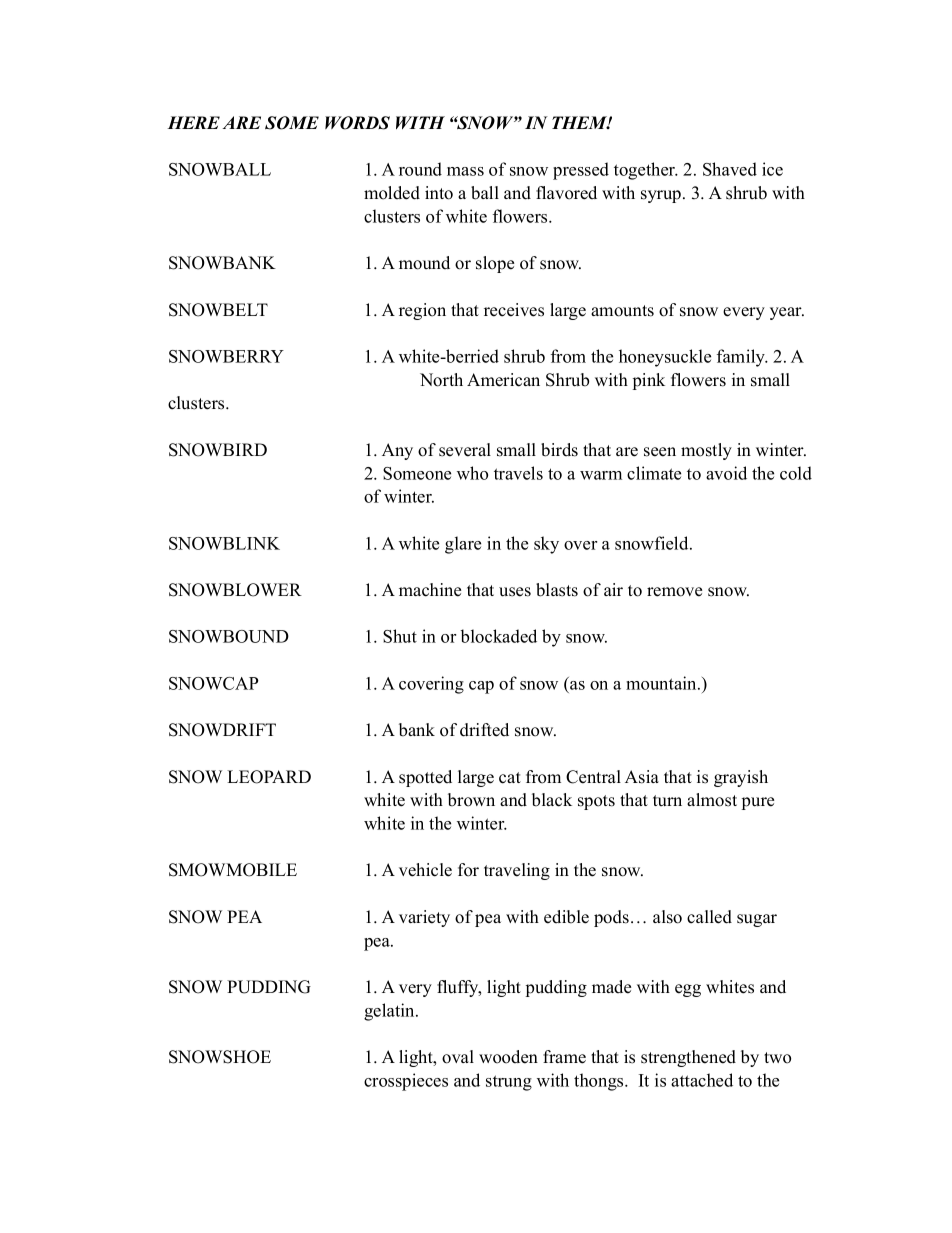 The image size is (952, 1233). Describe the element at coordinates (730, 169) in the screenshot. I see `Shaved` at that location.
